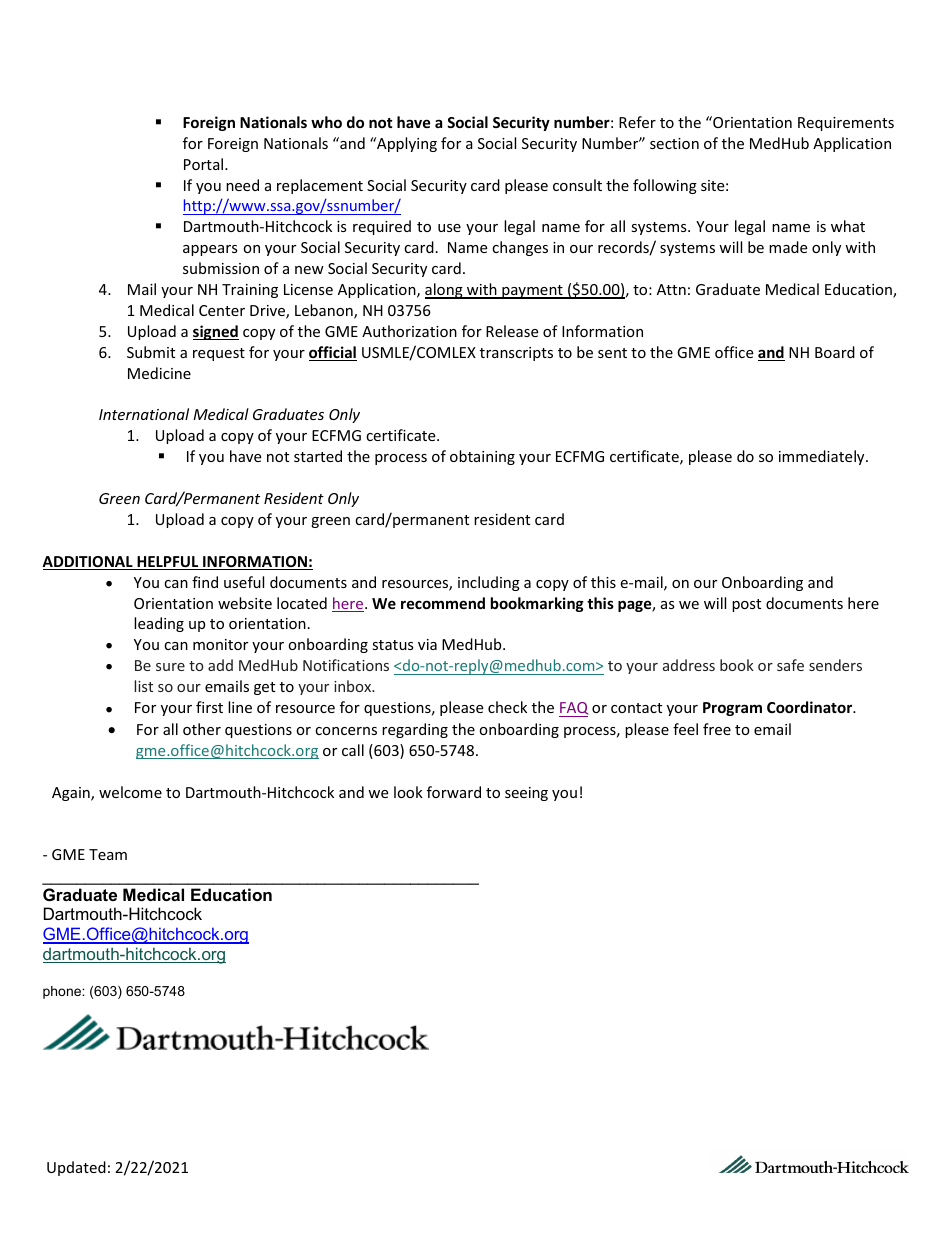 The width and height of the document is (952, 1233). Describe the element at coordinates (674, 143) in the document. I see `section` at that location.
